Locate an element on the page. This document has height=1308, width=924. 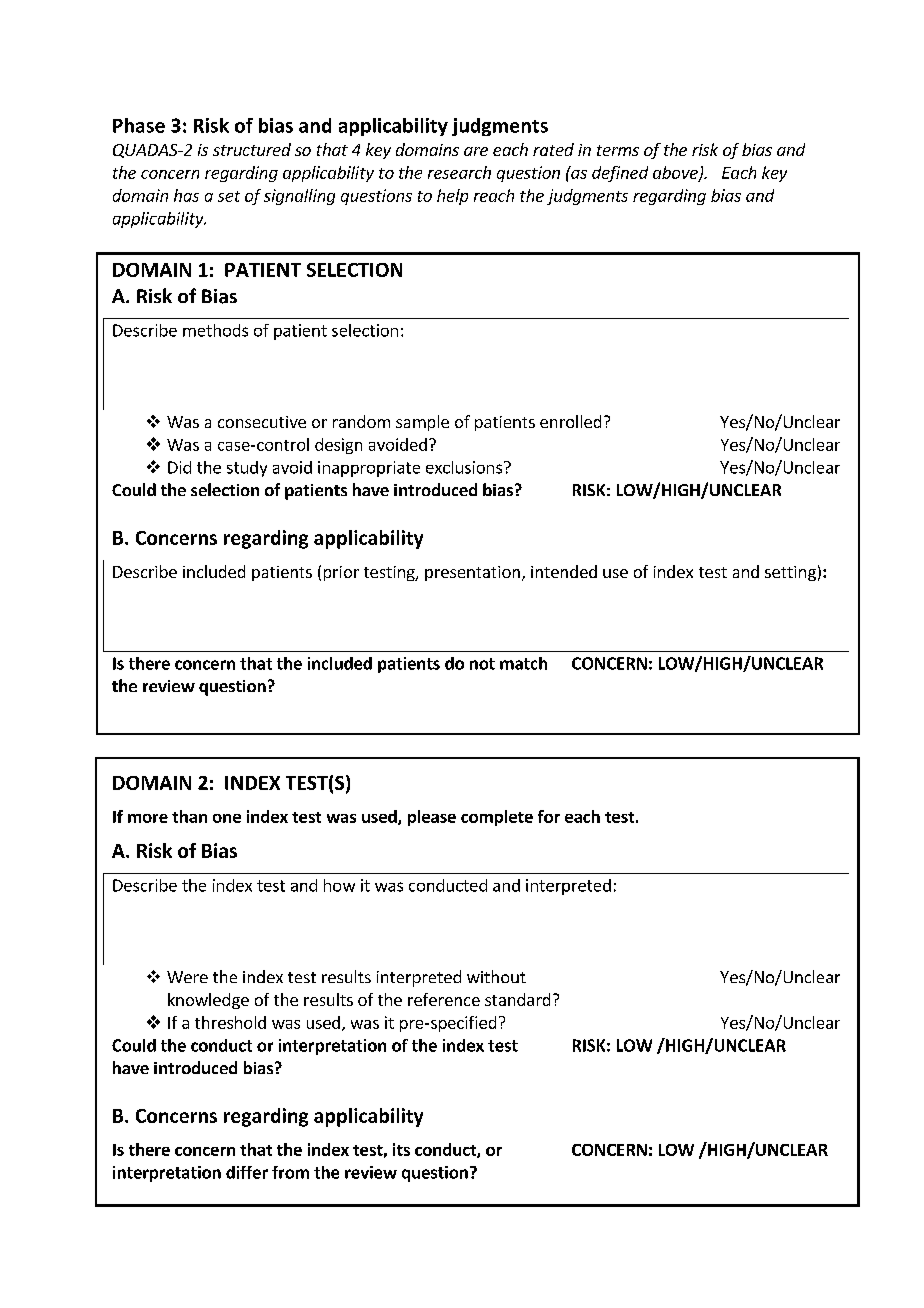
prior is located at coordinates (341, 573).
